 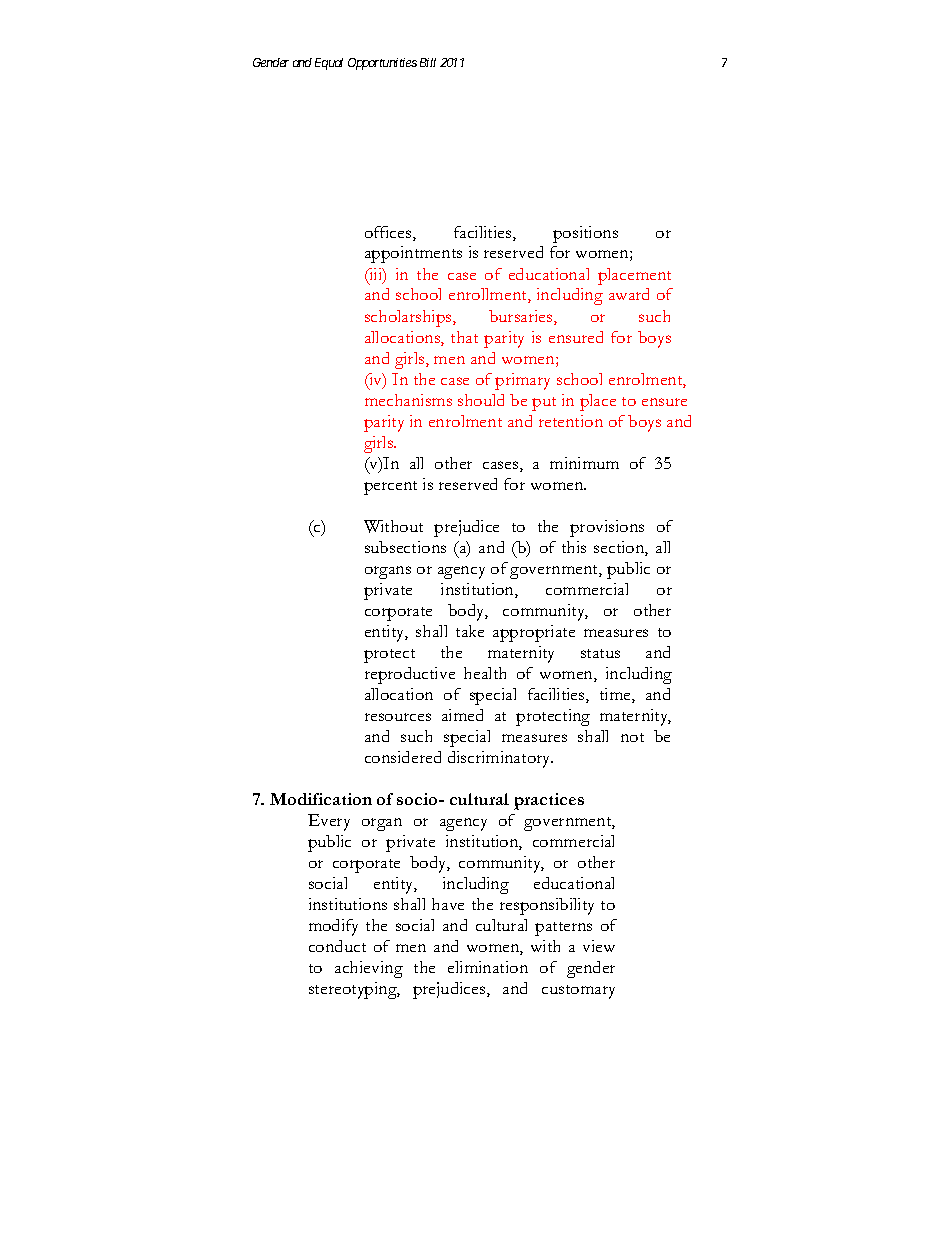 What do you see at coordinates (632, 737) in the image?
I see `not` at bounding box center [632, 737].
